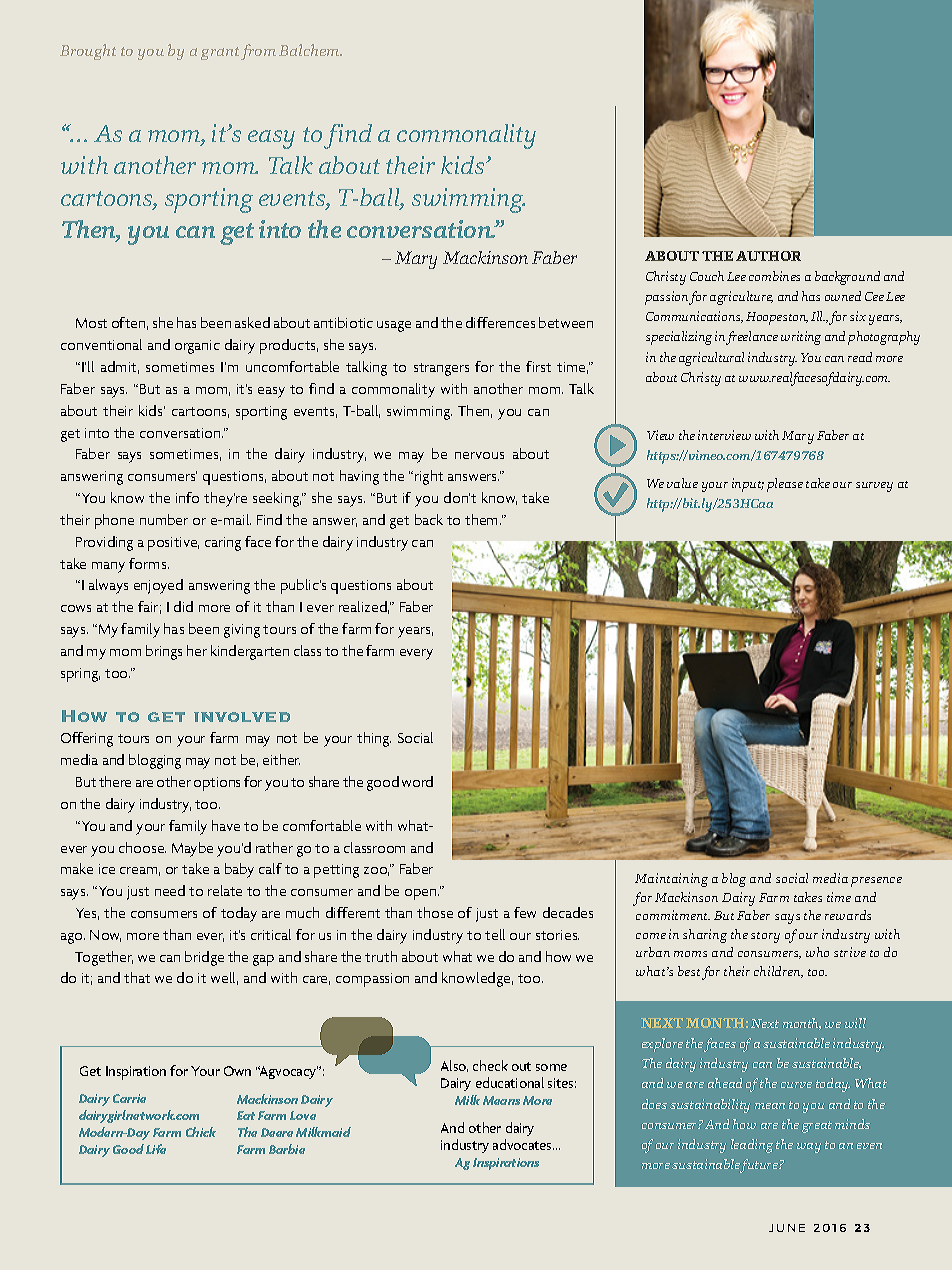 The width and height of the screenshot is (952, 1270). I want to click on please, so click(785, 485).
